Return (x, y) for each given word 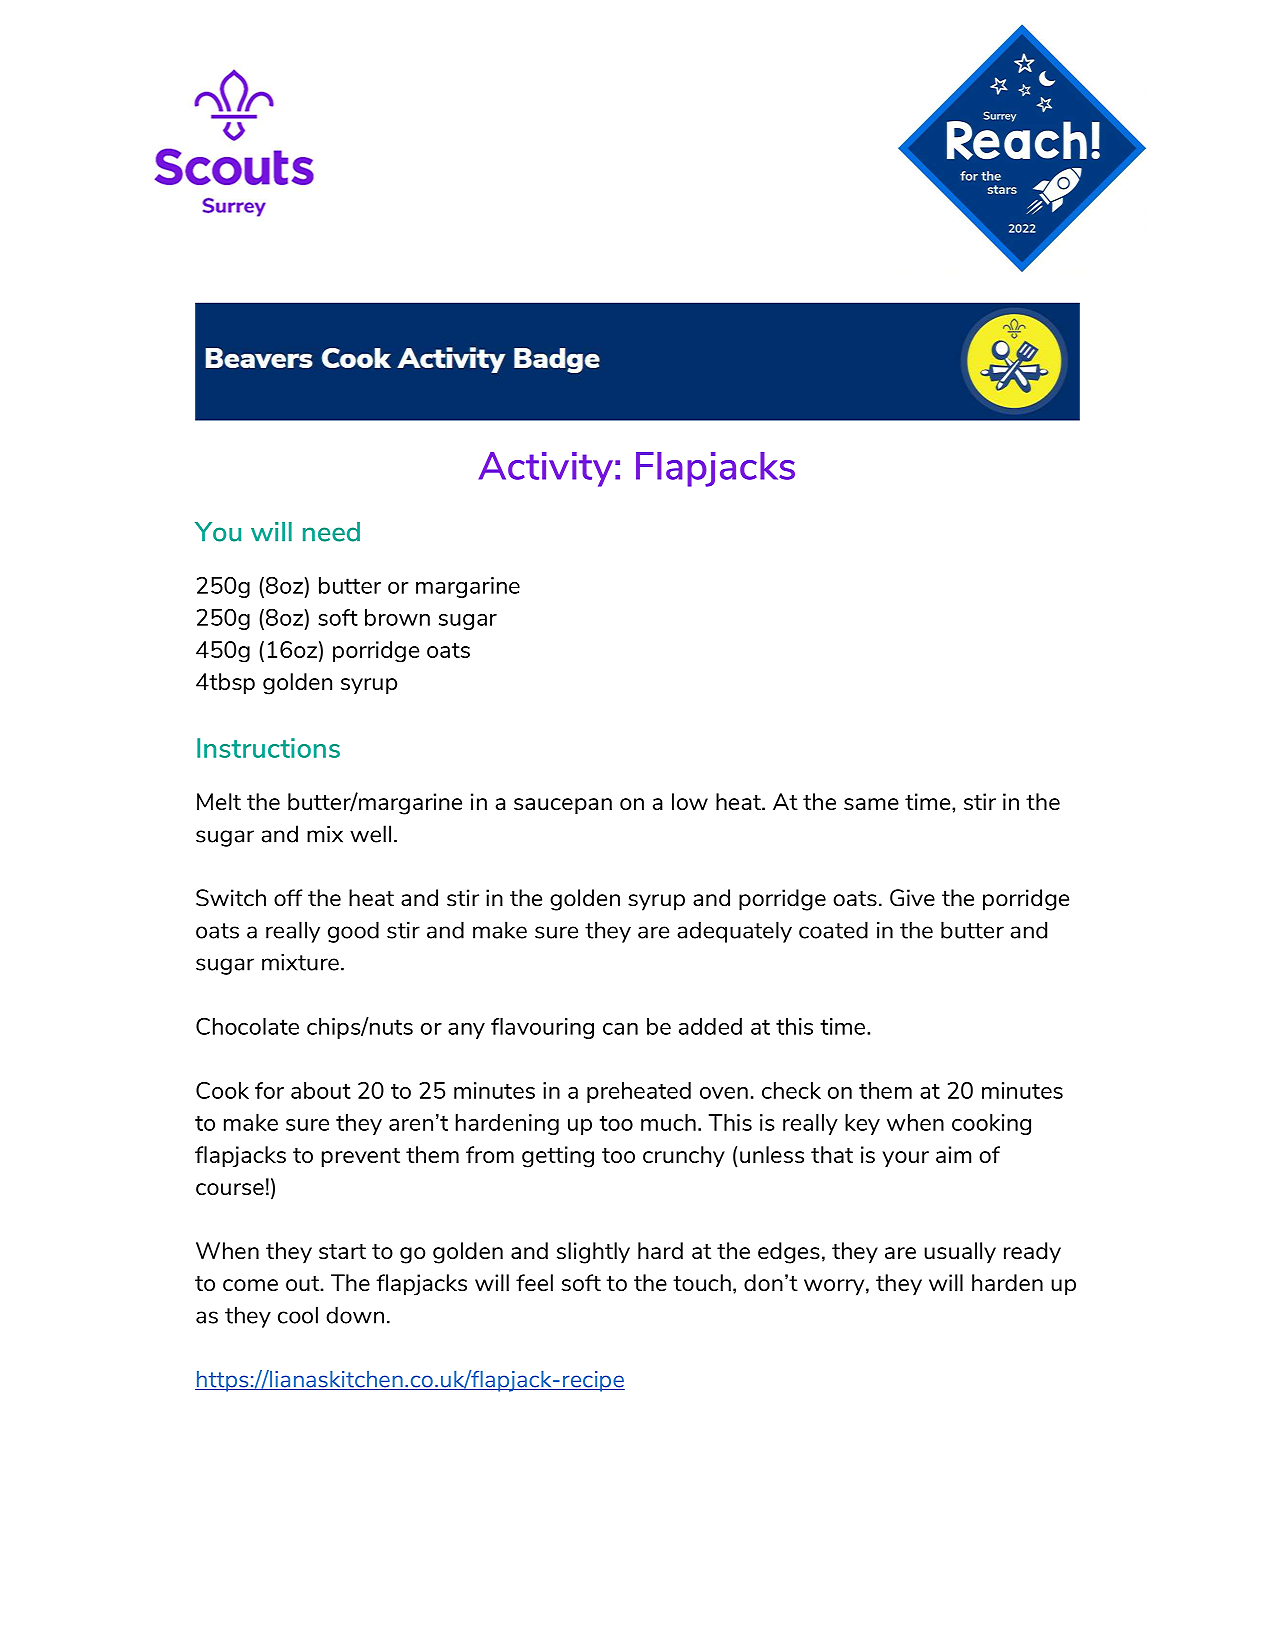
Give (912, 898)
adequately (734, 932)
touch (702, 1282)
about (321, 1090)
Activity (546, 469)
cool (298, 1315)
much (668, 1122)
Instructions (268, 748)
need (331, 532)
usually (960, 1253)
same (871, 804)
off (288, 898)
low (690, 801)
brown (397, 617)
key (862, 1124)
